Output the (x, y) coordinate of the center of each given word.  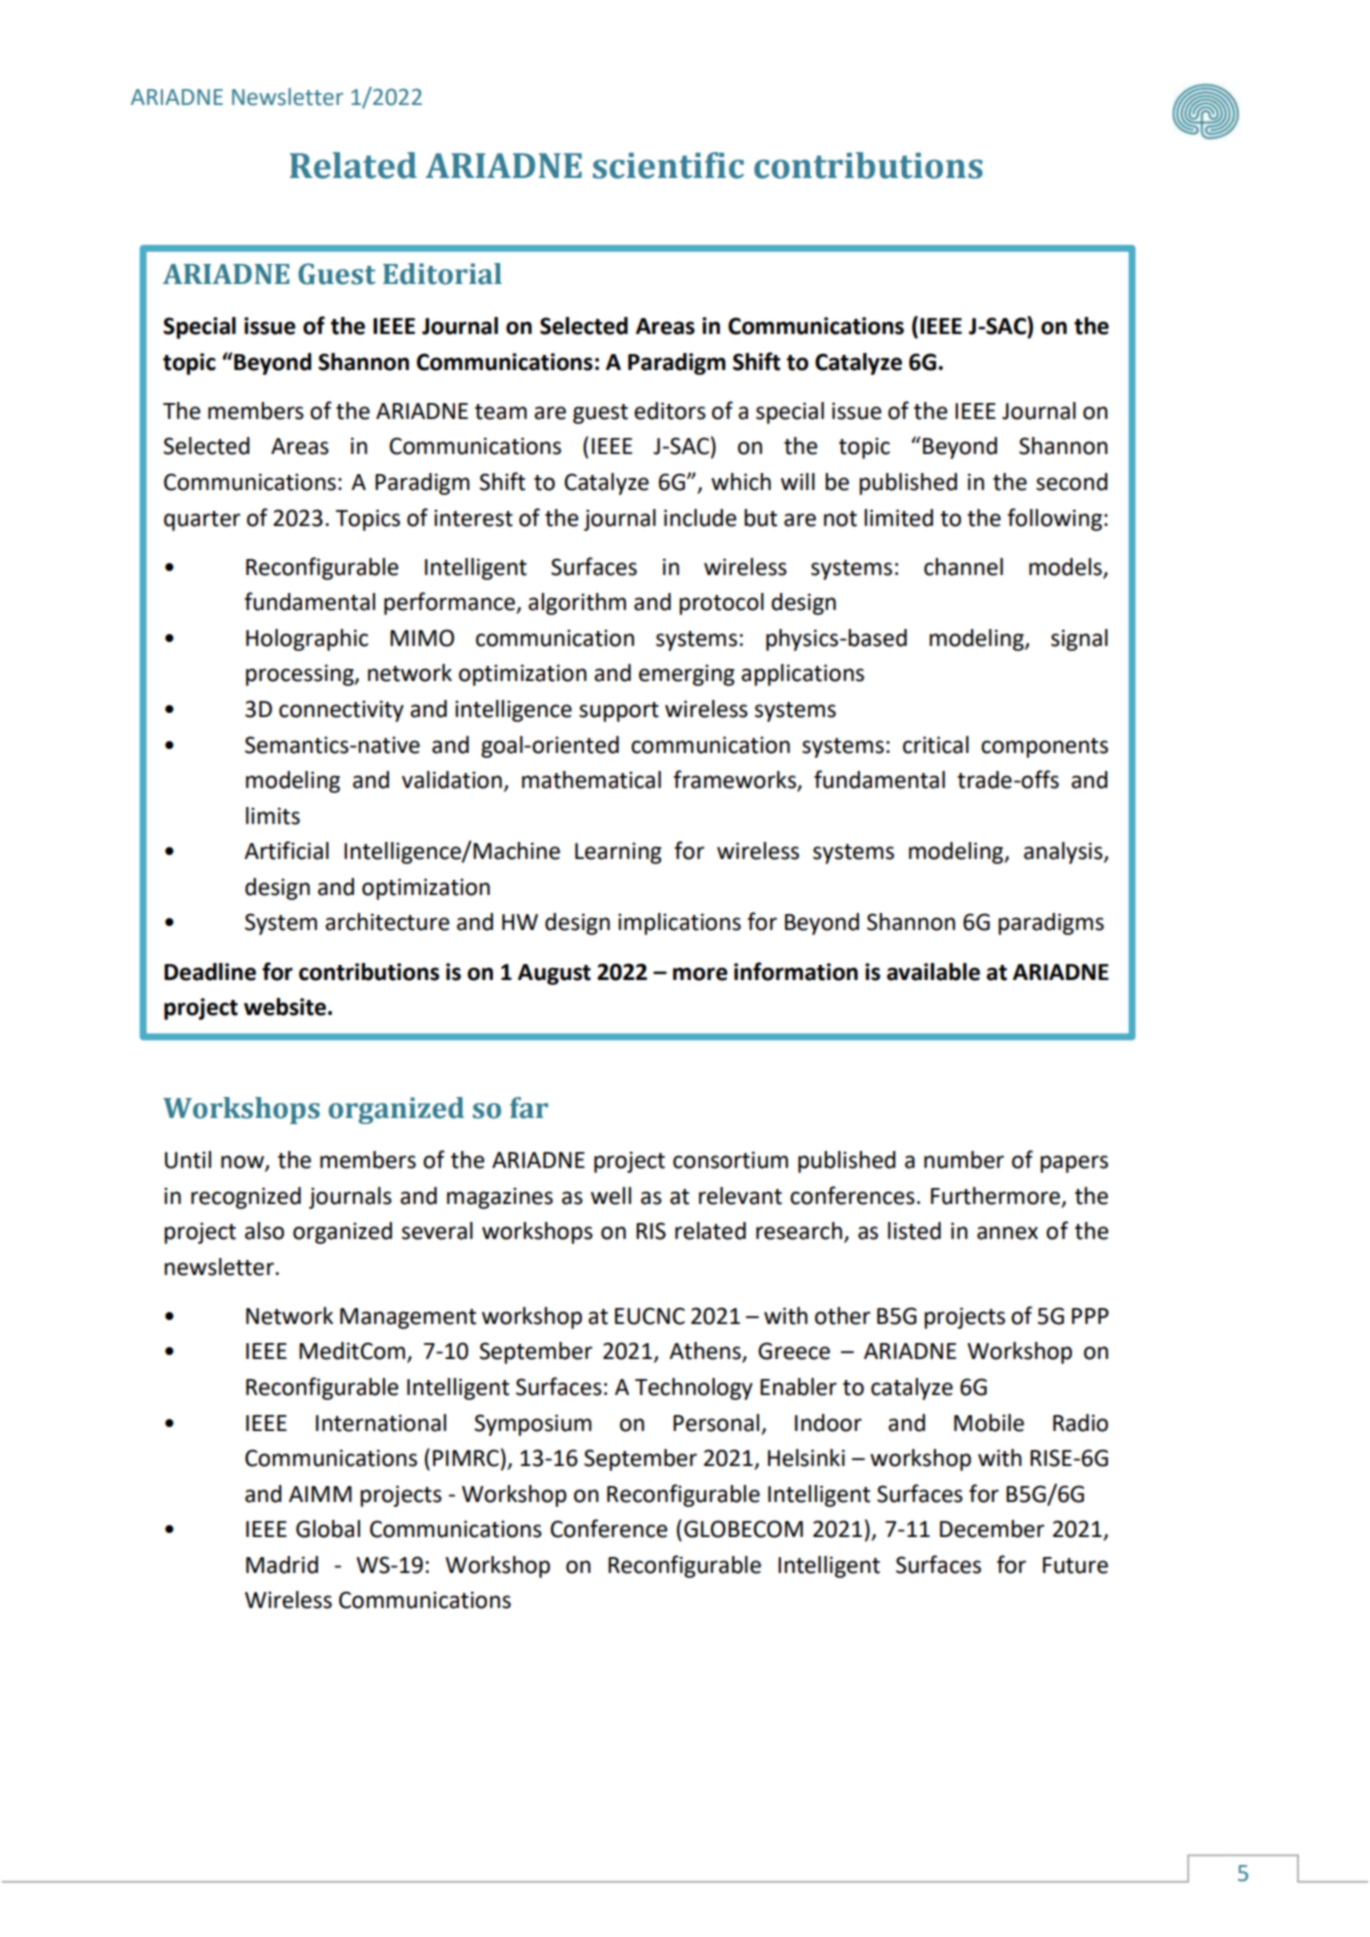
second (1072, 482)
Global (328, 1529)
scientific (668, 165)
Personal (716, 1423)
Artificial (286, 850)
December (992, 1529)
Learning (618, 853)
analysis (1064, 853)
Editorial (442, 274)
